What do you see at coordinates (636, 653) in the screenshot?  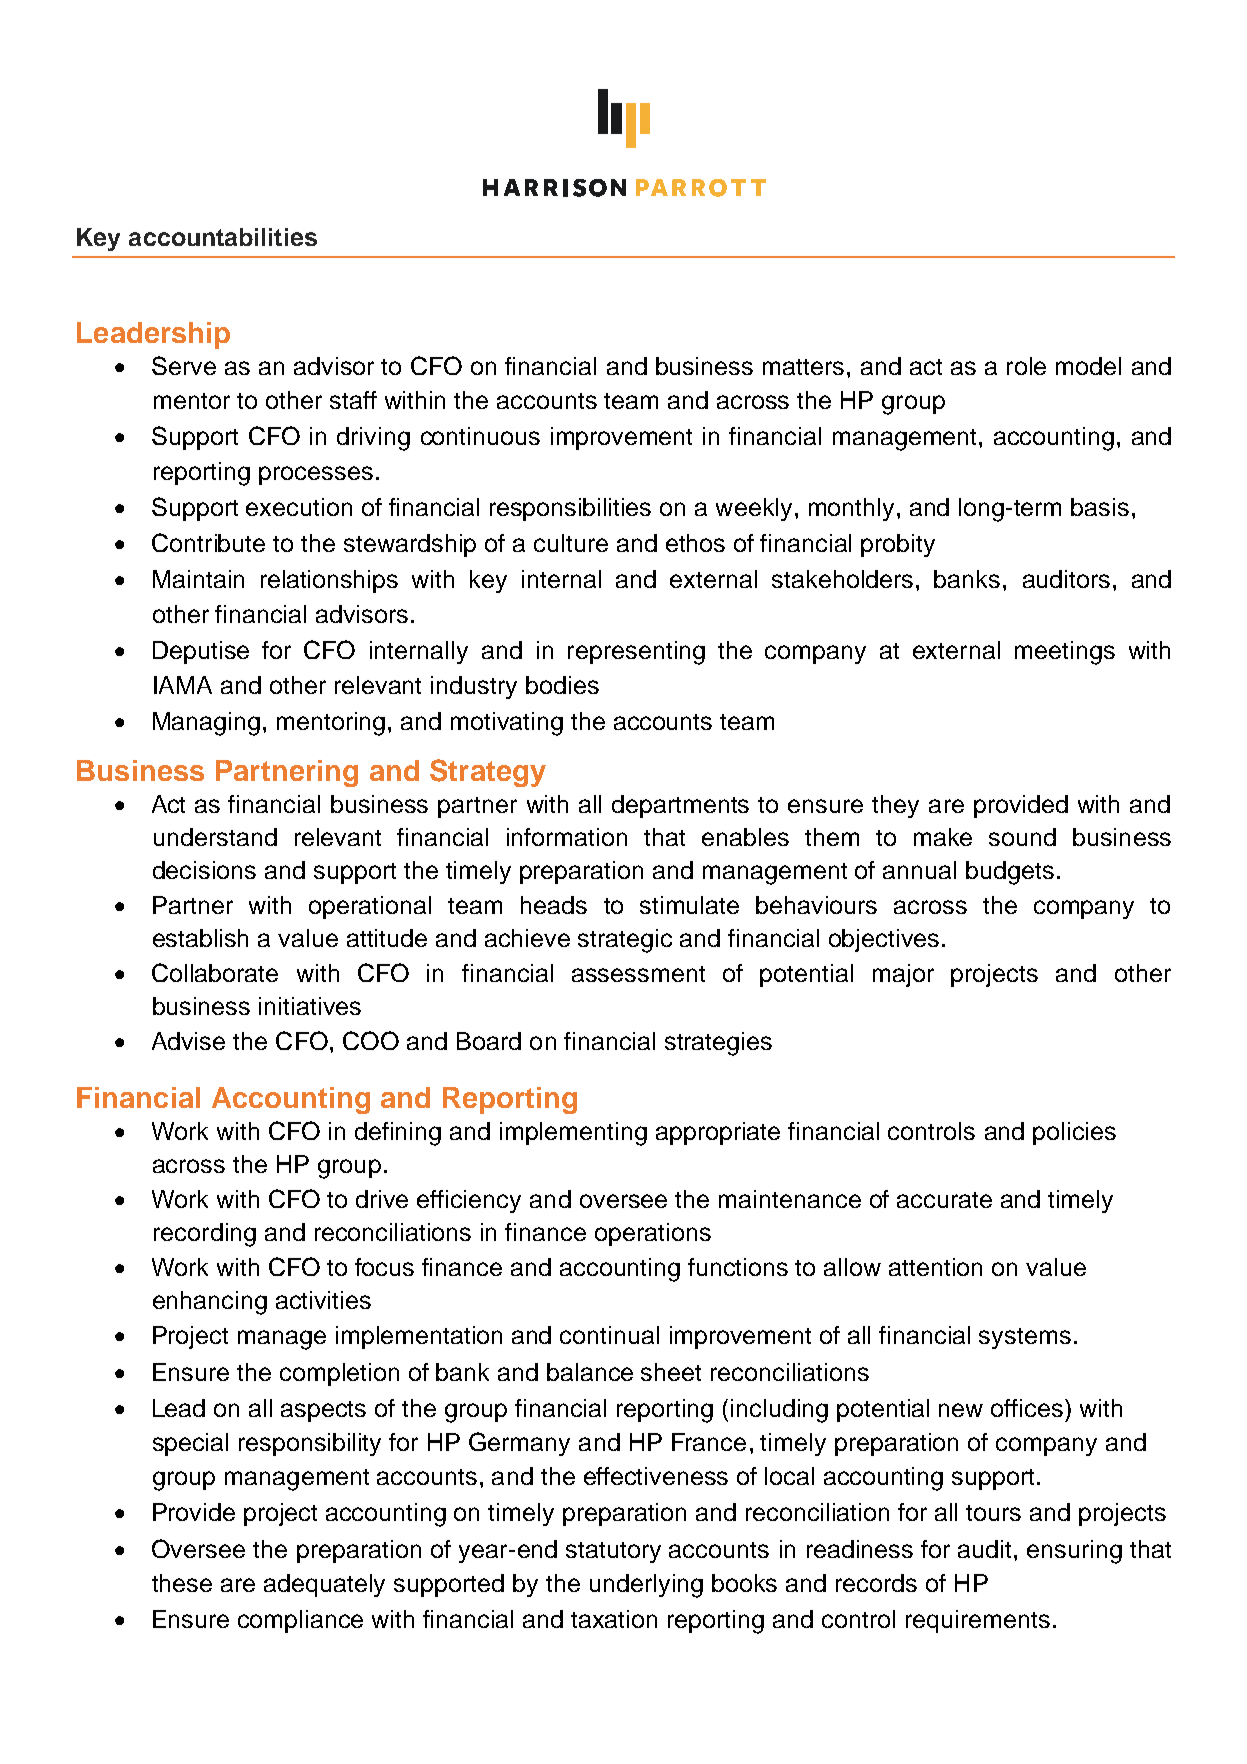 I see `representing` at bounding box center [636, 653].
